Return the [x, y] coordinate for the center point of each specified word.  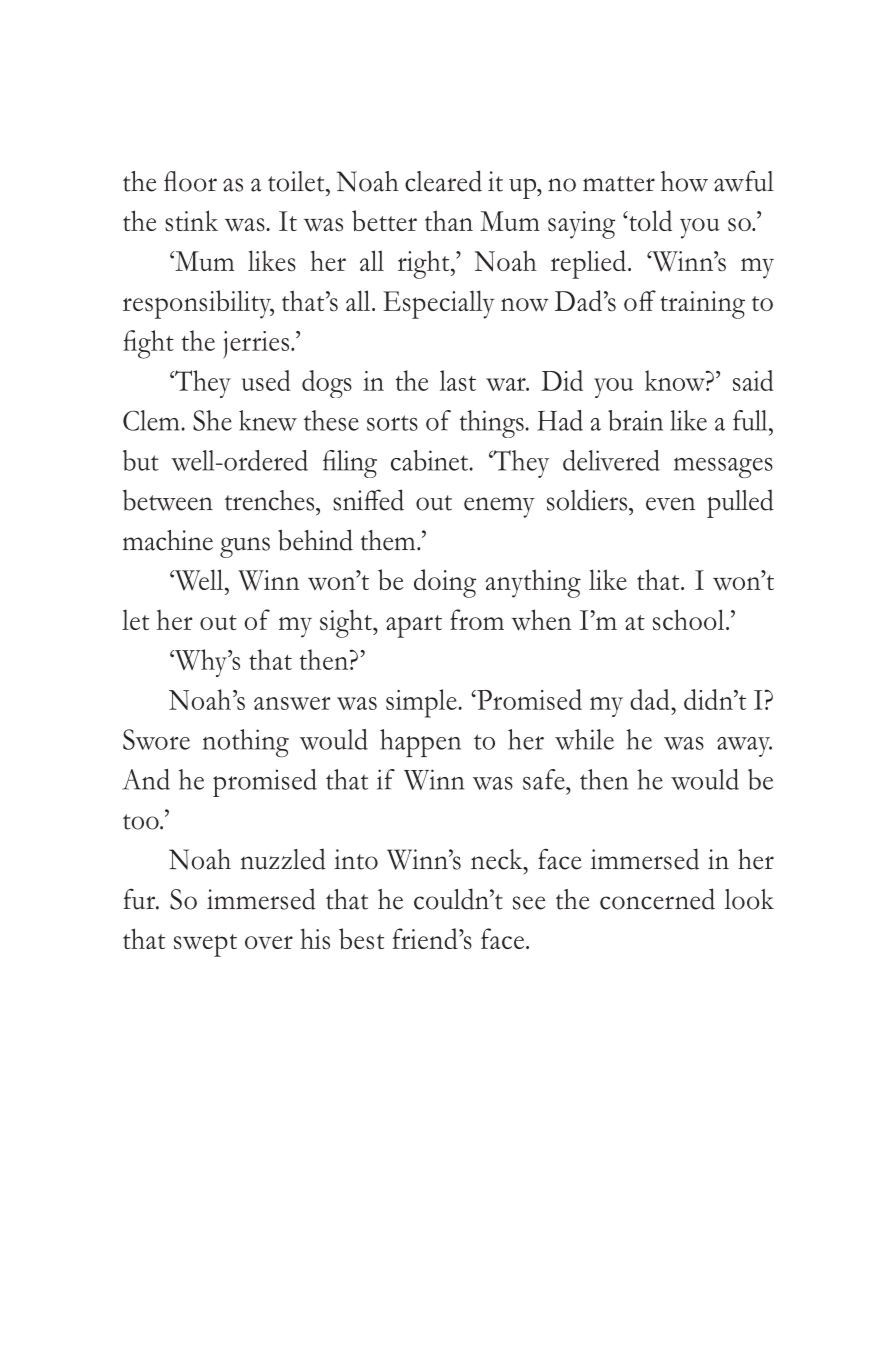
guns [245, 547]
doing [445, 583]
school [688, 620]
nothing [246, 743]
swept [205, 945]
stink [191, 221]
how [684, 181]
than [449, 220]
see [529, 903]
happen [420, 743]
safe [545, 779]
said [753, 380]
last [458, 380]
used [266, 380]
